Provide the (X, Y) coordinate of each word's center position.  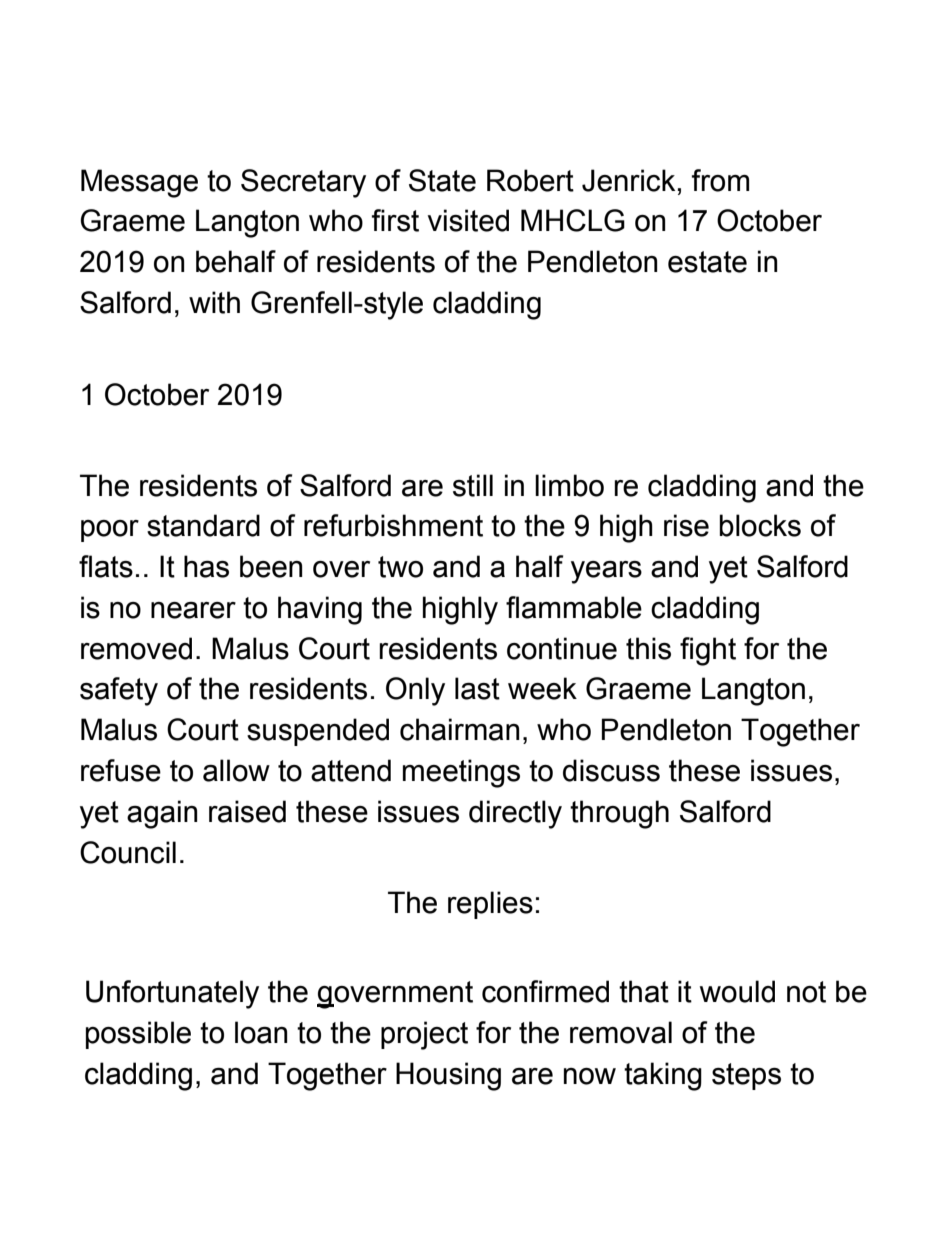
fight (708, 651)
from (720, 180)
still (473, 485)
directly (515, 814)
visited (468, 220)
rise (686, 525)
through (619, 814)
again (162, 814)
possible (138, 1035)
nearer (193, 610)
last (477, 688)
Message (139, 183)
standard (203, 525)
